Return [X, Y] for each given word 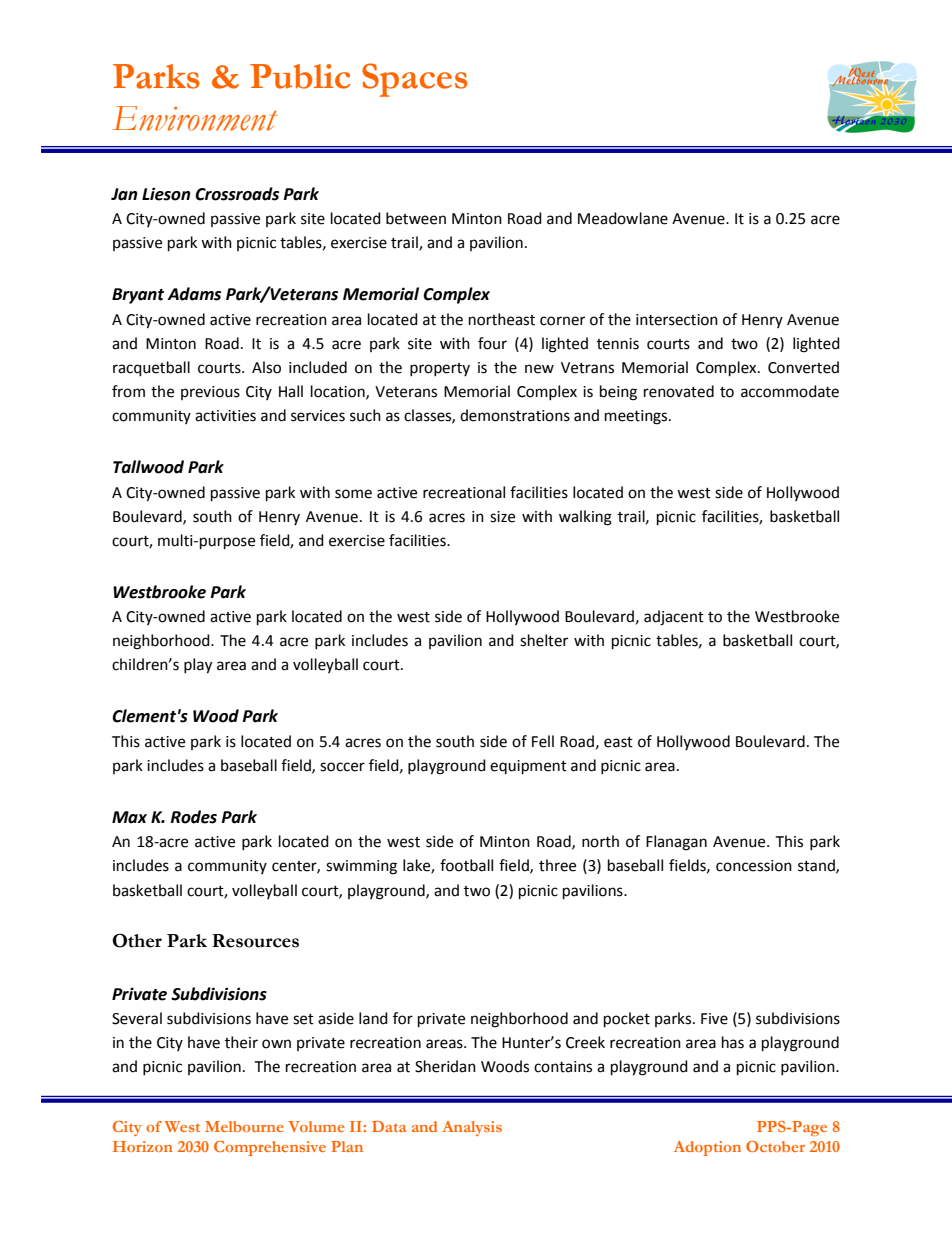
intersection [677, 320]
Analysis [472, 1128]
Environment [194, 118]
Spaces [414, 80]
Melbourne [244, 1126]
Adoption [707, 1148]
